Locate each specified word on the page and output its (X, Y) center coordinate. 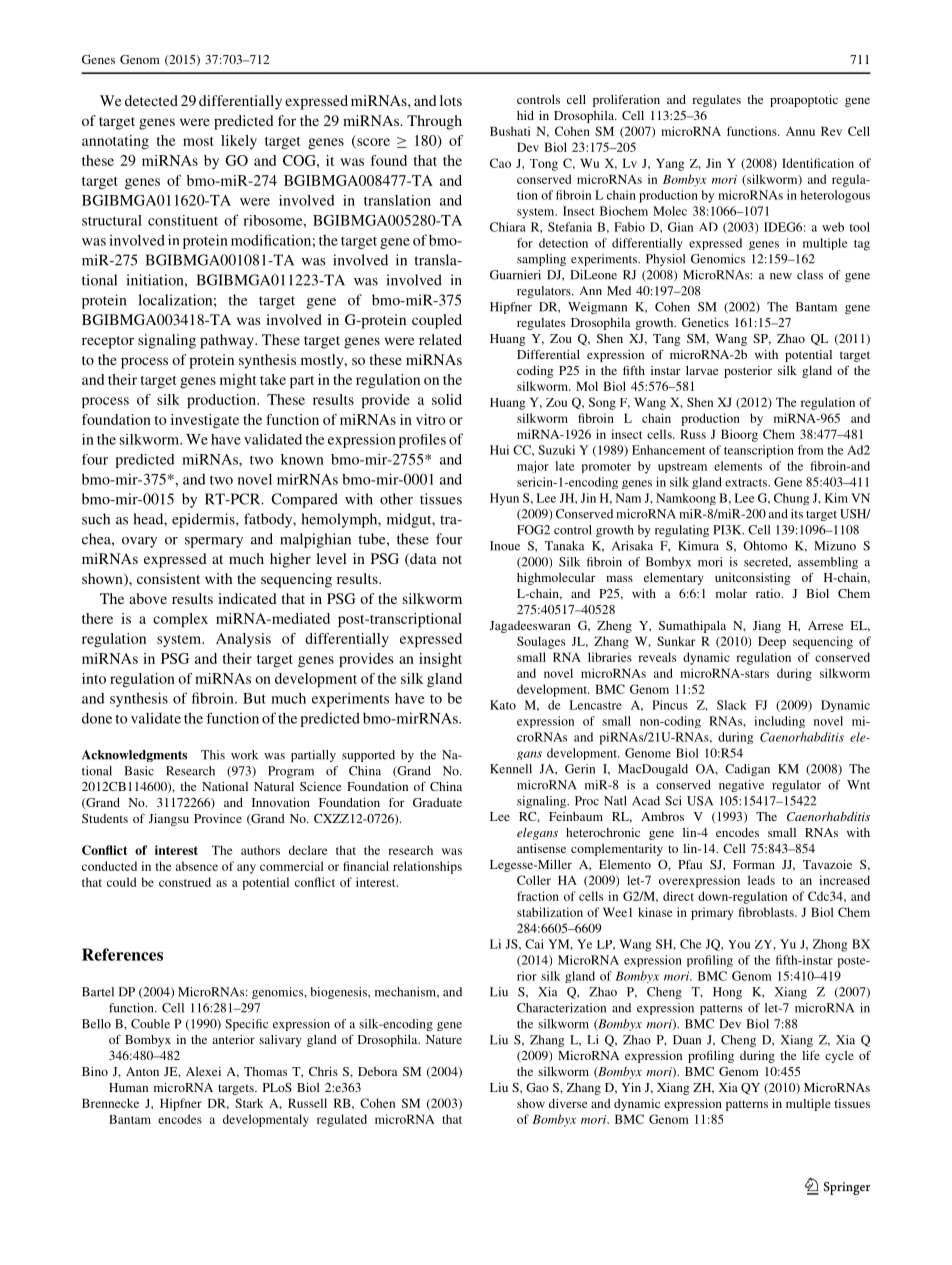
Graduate (437, 802)
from (811, 450)
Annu (800, 131)
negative (741, 786)
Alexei (203, 1071)
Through (434, 122)
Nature (444, 1039)
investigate (205, 421)
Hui (499, 450)
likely (239, 142)
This (213, 755)
